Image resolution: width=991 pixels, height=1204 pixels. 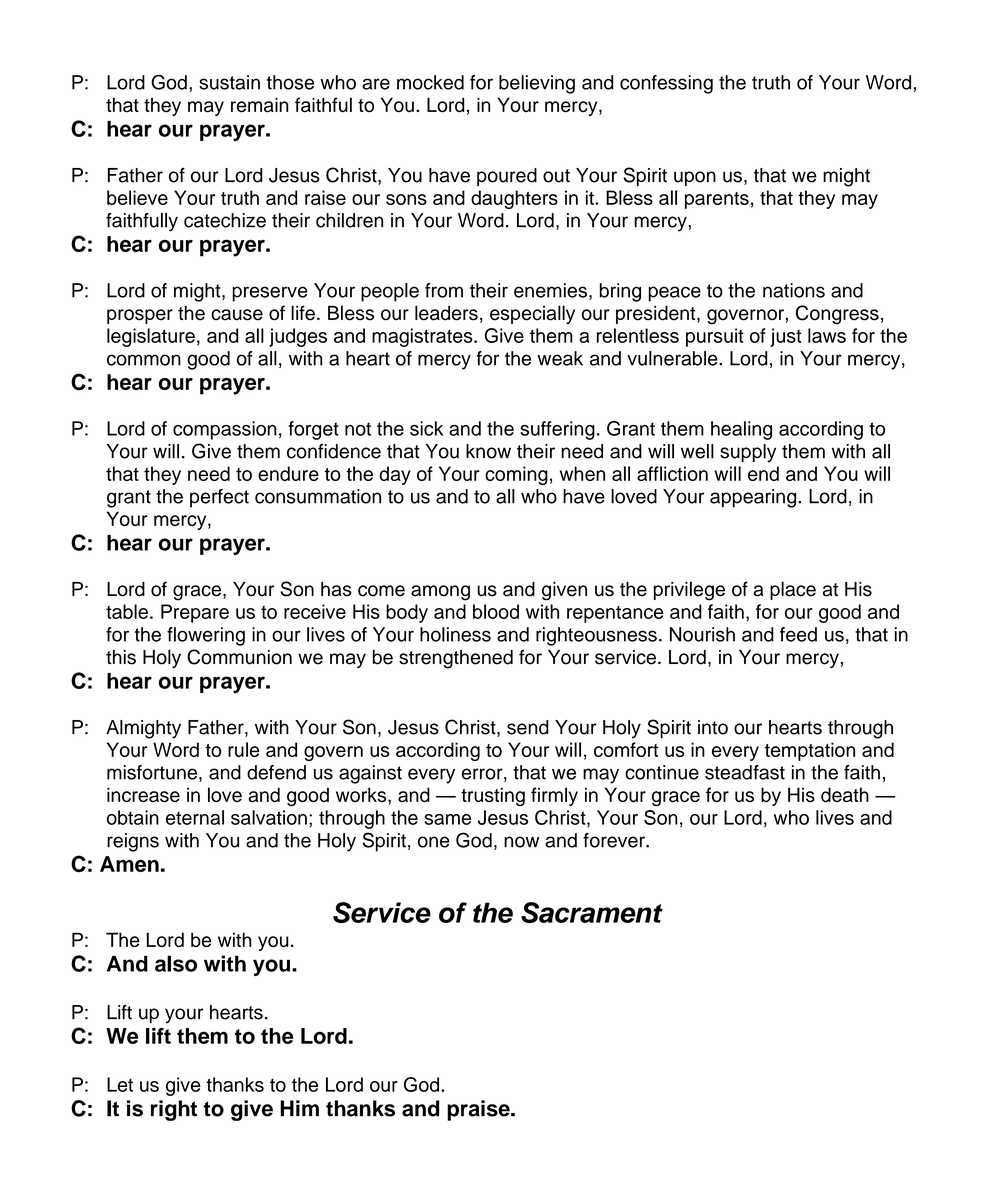 What do you see at coordinates (229, 82) in the screenshot?
I see `sustain` at bounding box center [229, 82].
